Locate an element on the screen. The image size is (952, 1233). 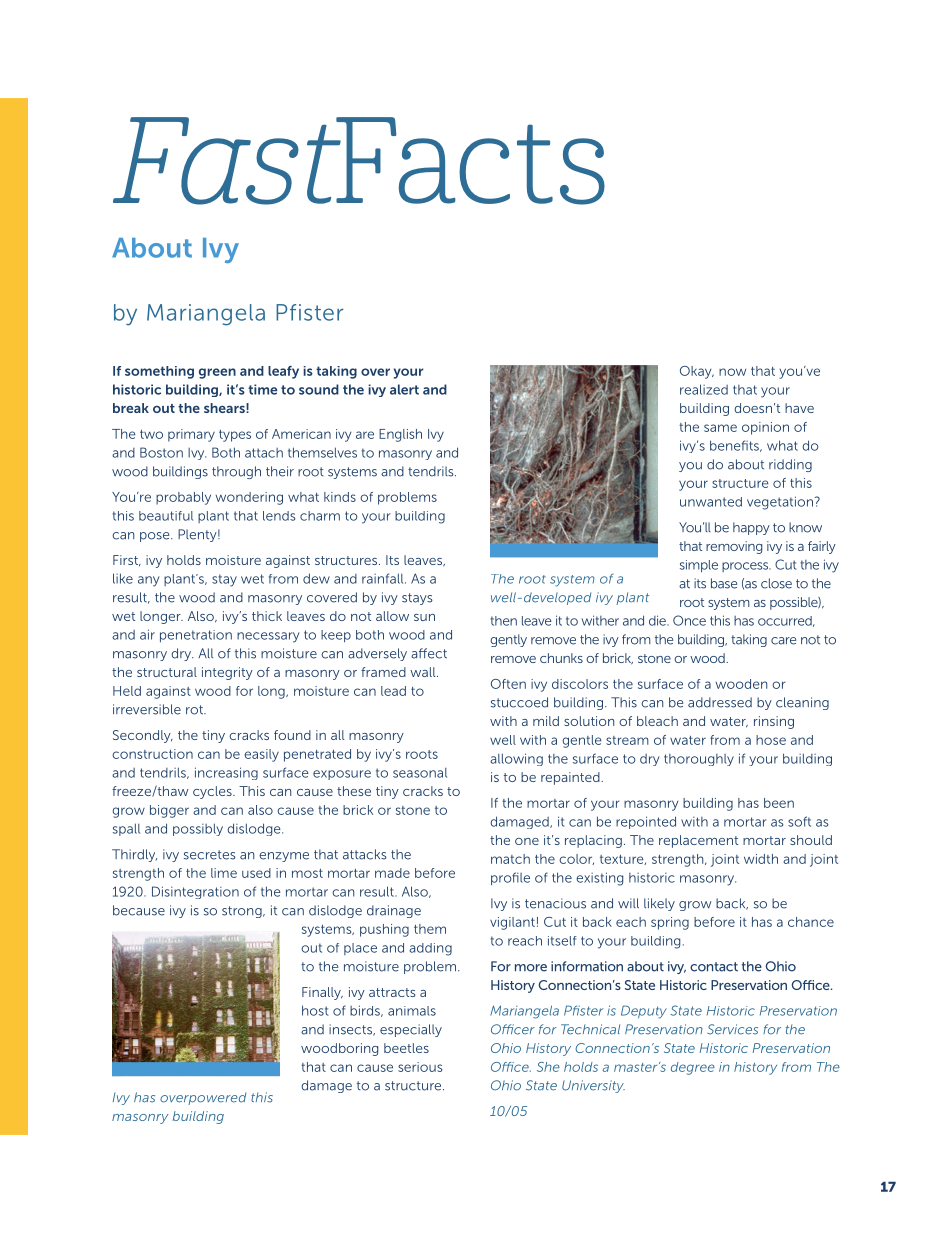
mild is located at coordinates (546, 721).
